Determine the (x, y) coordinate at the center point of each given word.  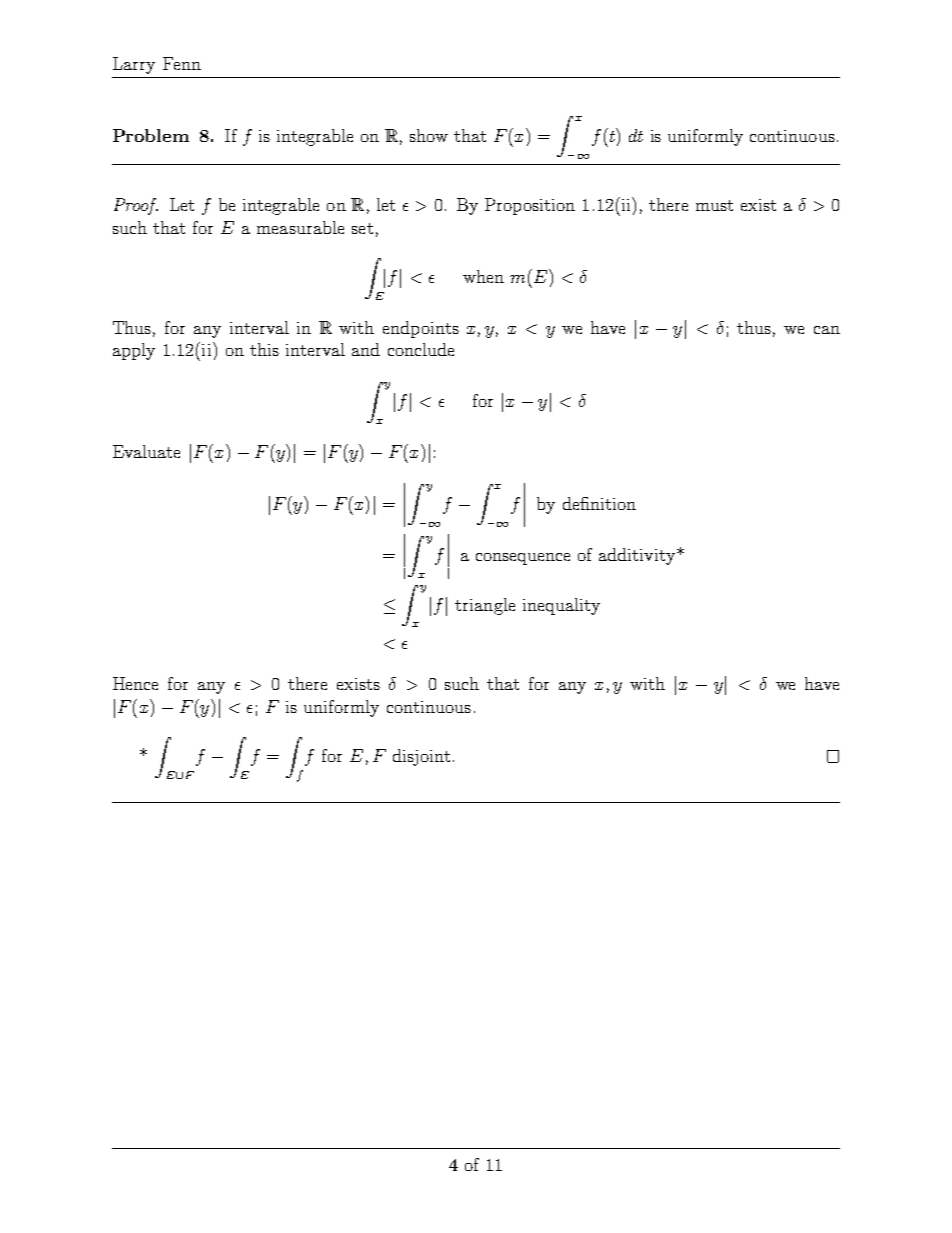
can (827, 330)
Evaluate (146, 451)
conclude (421, 349)
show (429, 135)
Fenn (182, 63)
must (714, 205)
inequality (561, 606)
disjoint (421, 757)
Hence (135, 683)
